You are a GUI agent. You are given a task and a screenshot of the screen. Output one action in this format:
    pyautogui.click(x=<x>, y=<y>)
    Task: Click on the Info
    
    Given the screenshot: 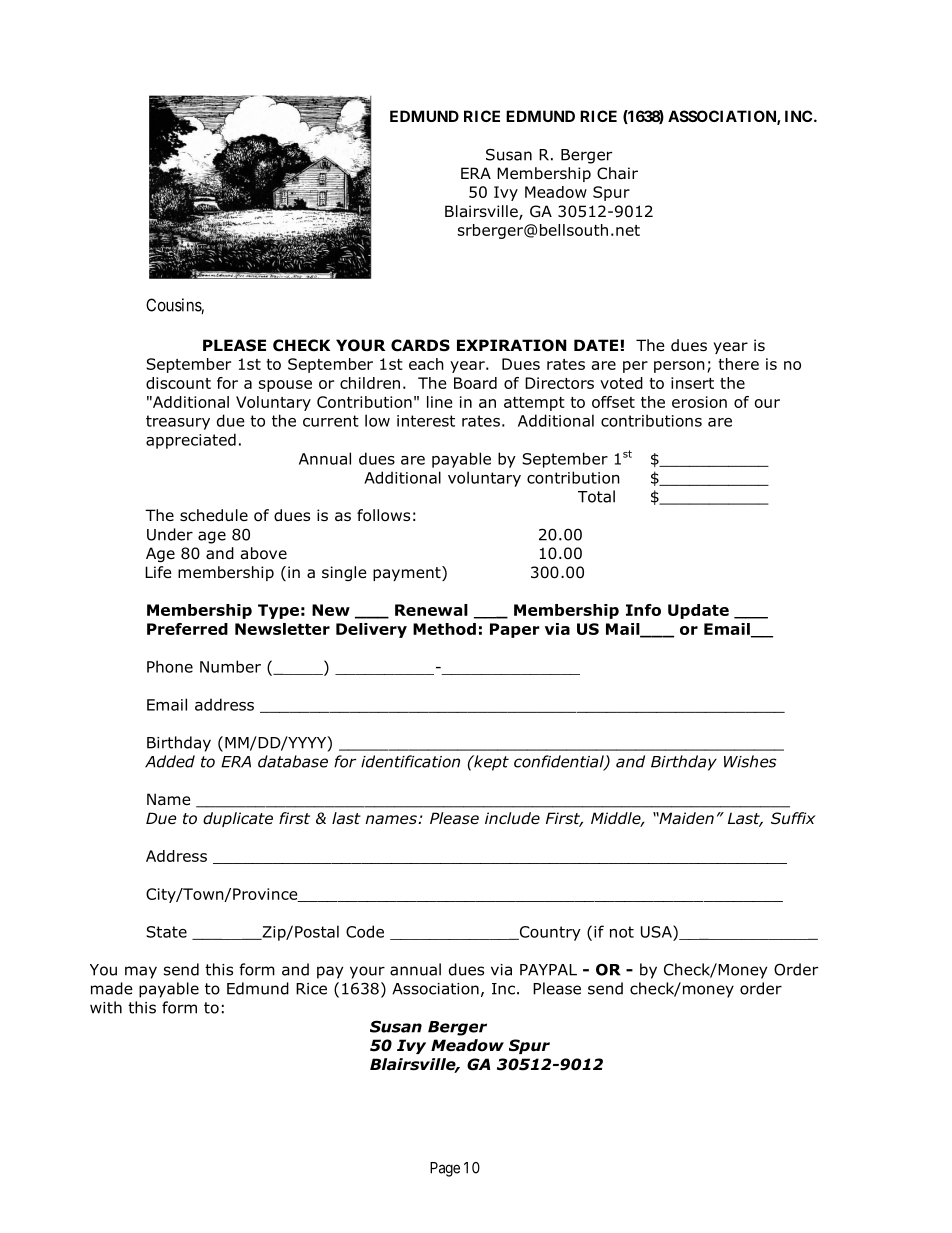 What is the action you would take?
    pyautogui.click(x=643, y=610)
